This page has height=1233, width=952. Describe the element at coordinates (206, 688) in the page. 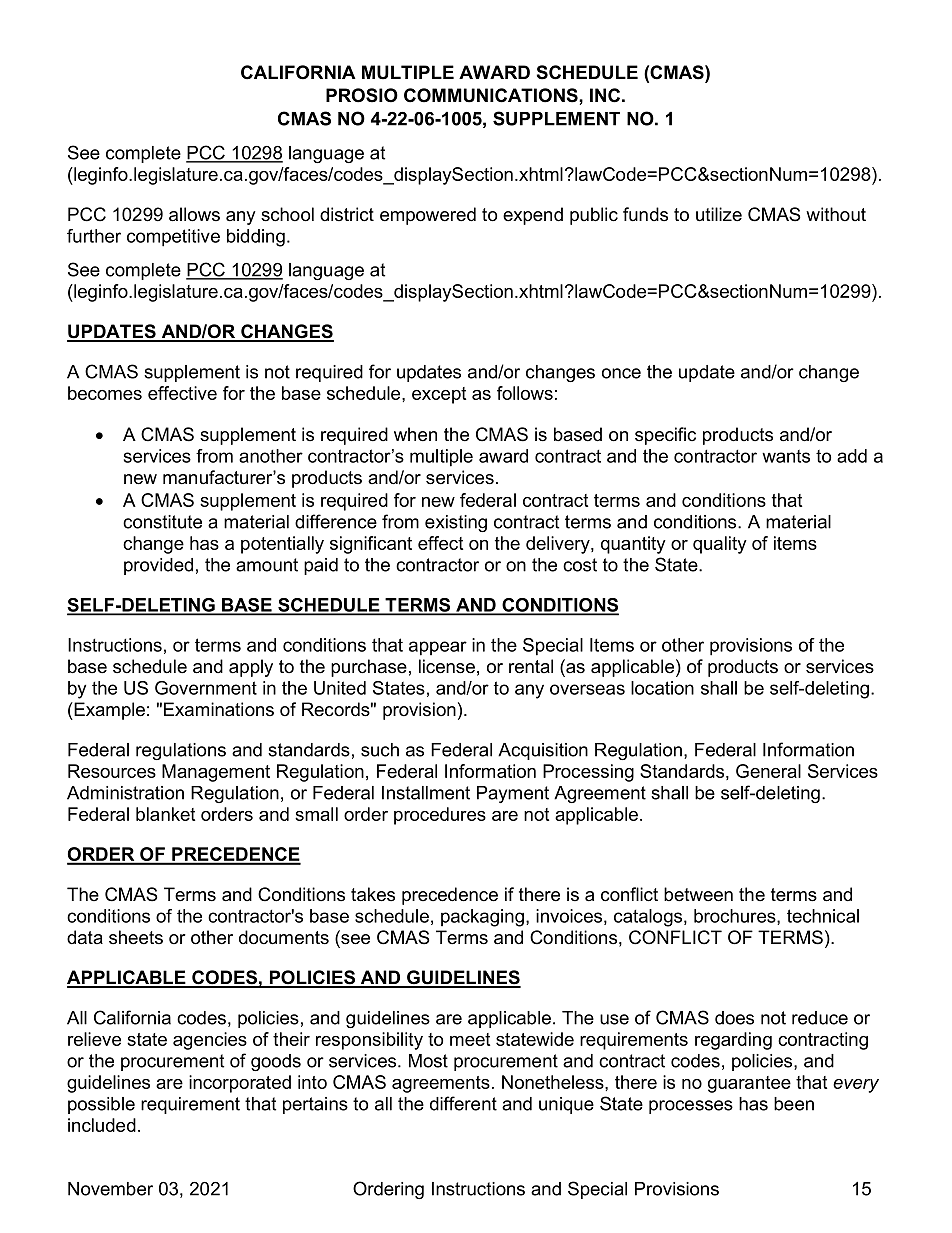

I see `Government` at that location.
